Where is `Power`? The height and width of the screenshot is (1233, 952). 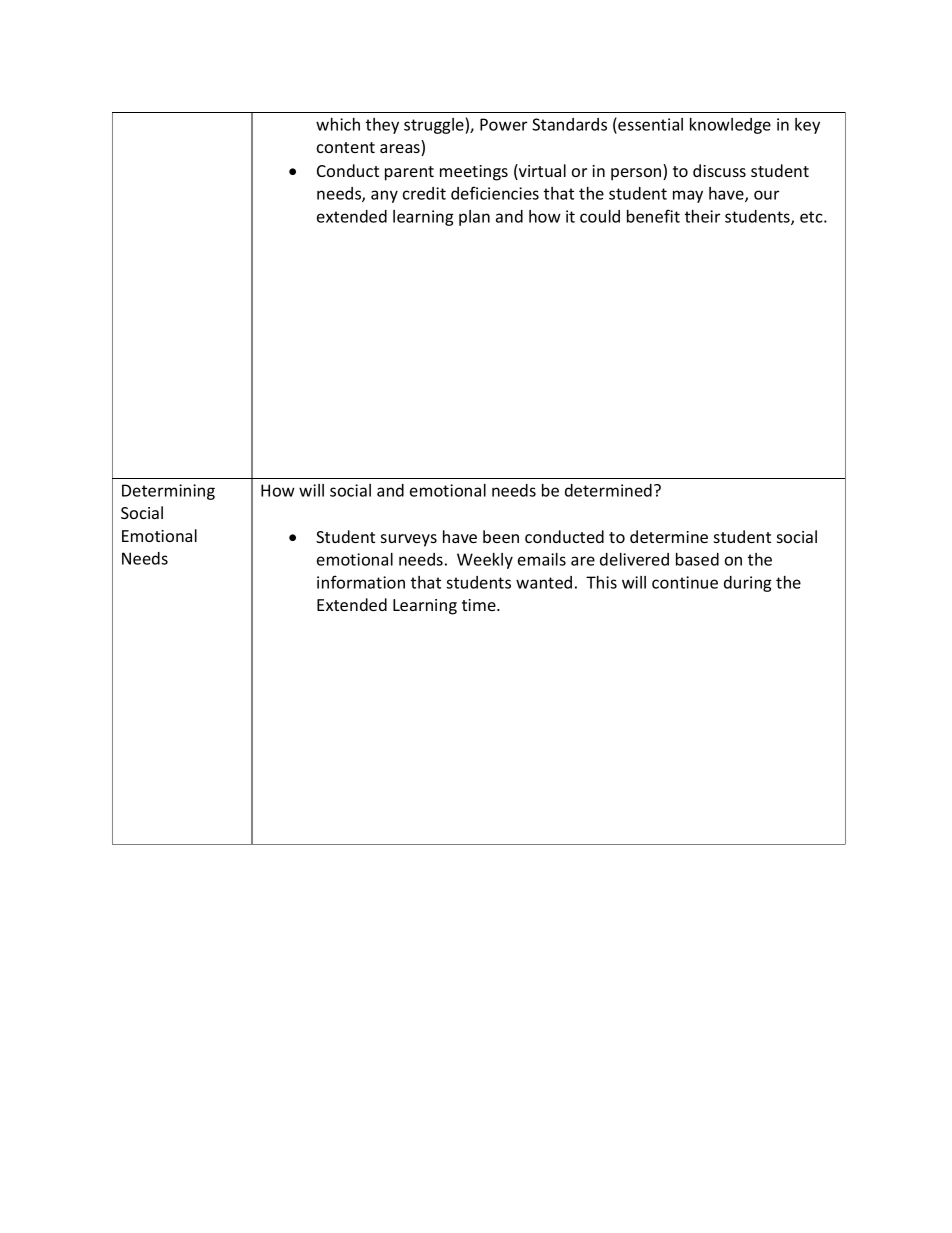
Power is located at coordinates (503, 124).
